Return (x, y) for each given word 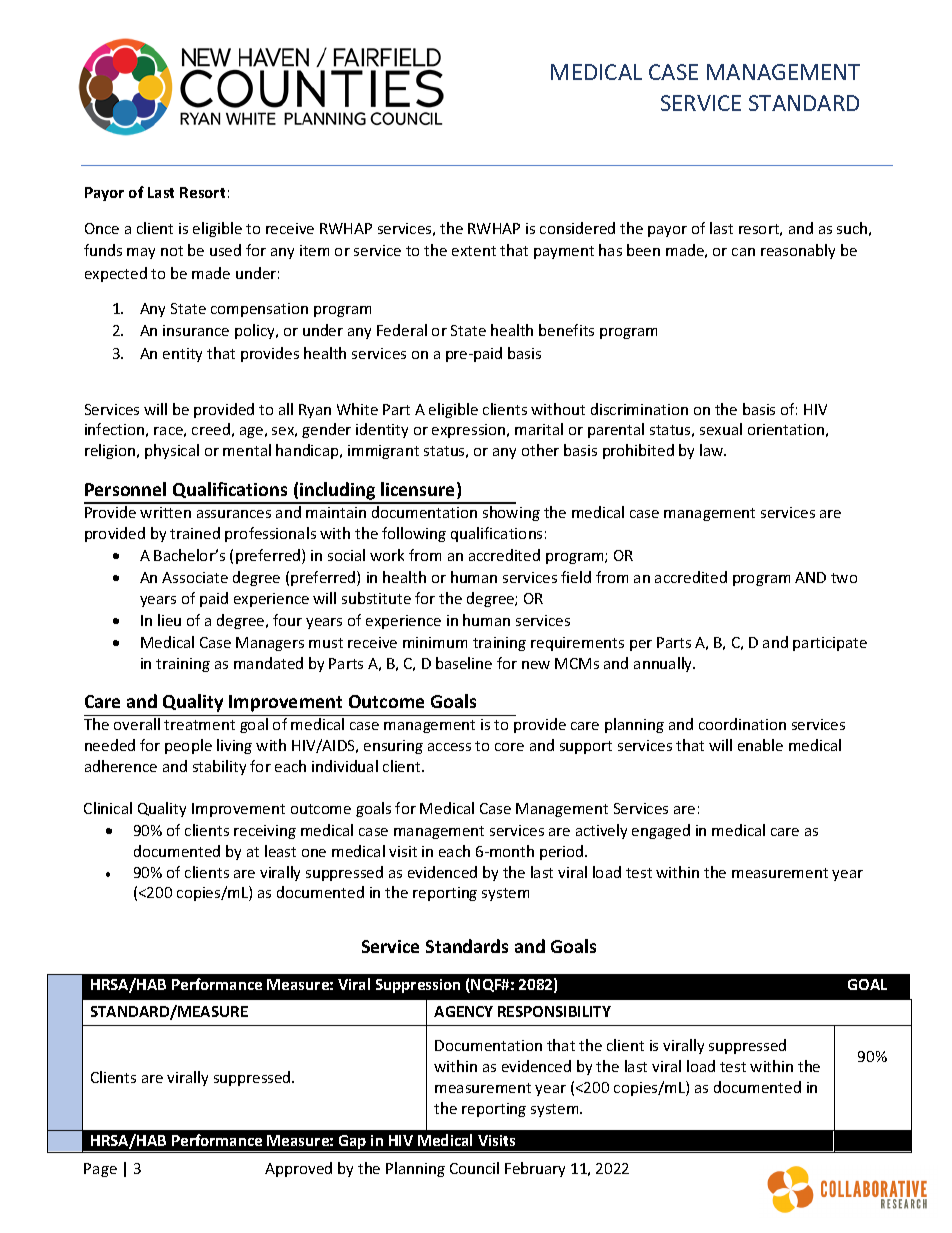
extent (474, 251)
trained (195, 533)
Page (100, 1170)
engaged (661, 831)
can (743, 252)
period (563, 852)
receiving (265, 832)
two (844, 578)
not (172, 251)
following (414, 534)
